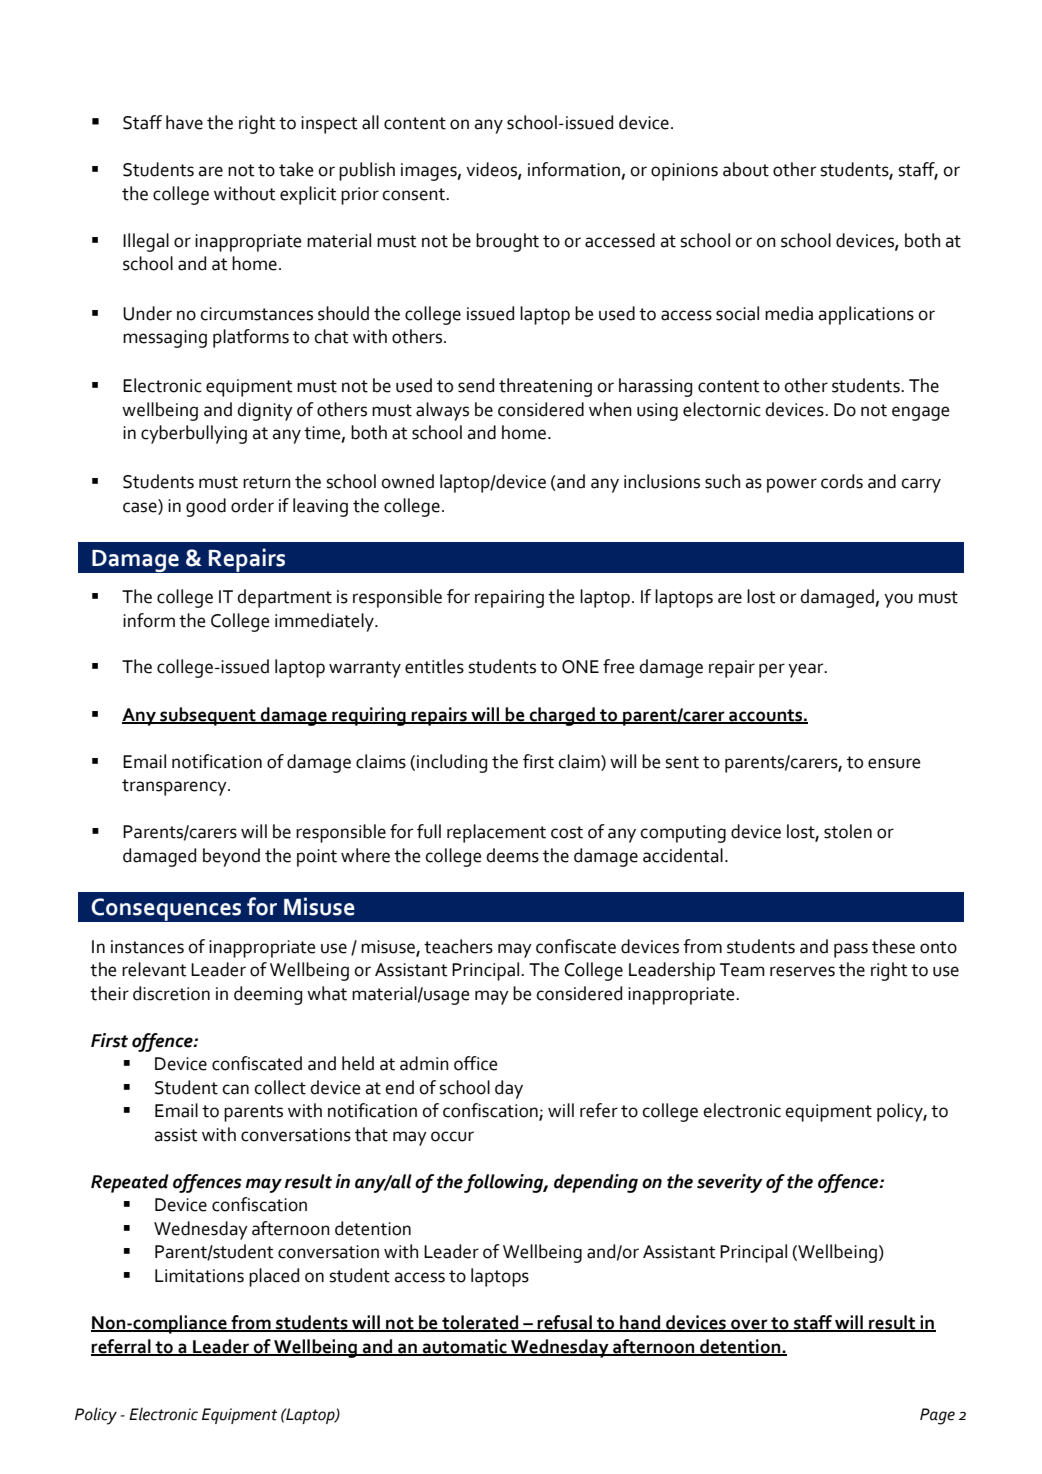 The width and height of the screenshot is (1042, 1474). Describe the element at coordinates (894, 763) in the screenshot. I see `ensure` at that location.
